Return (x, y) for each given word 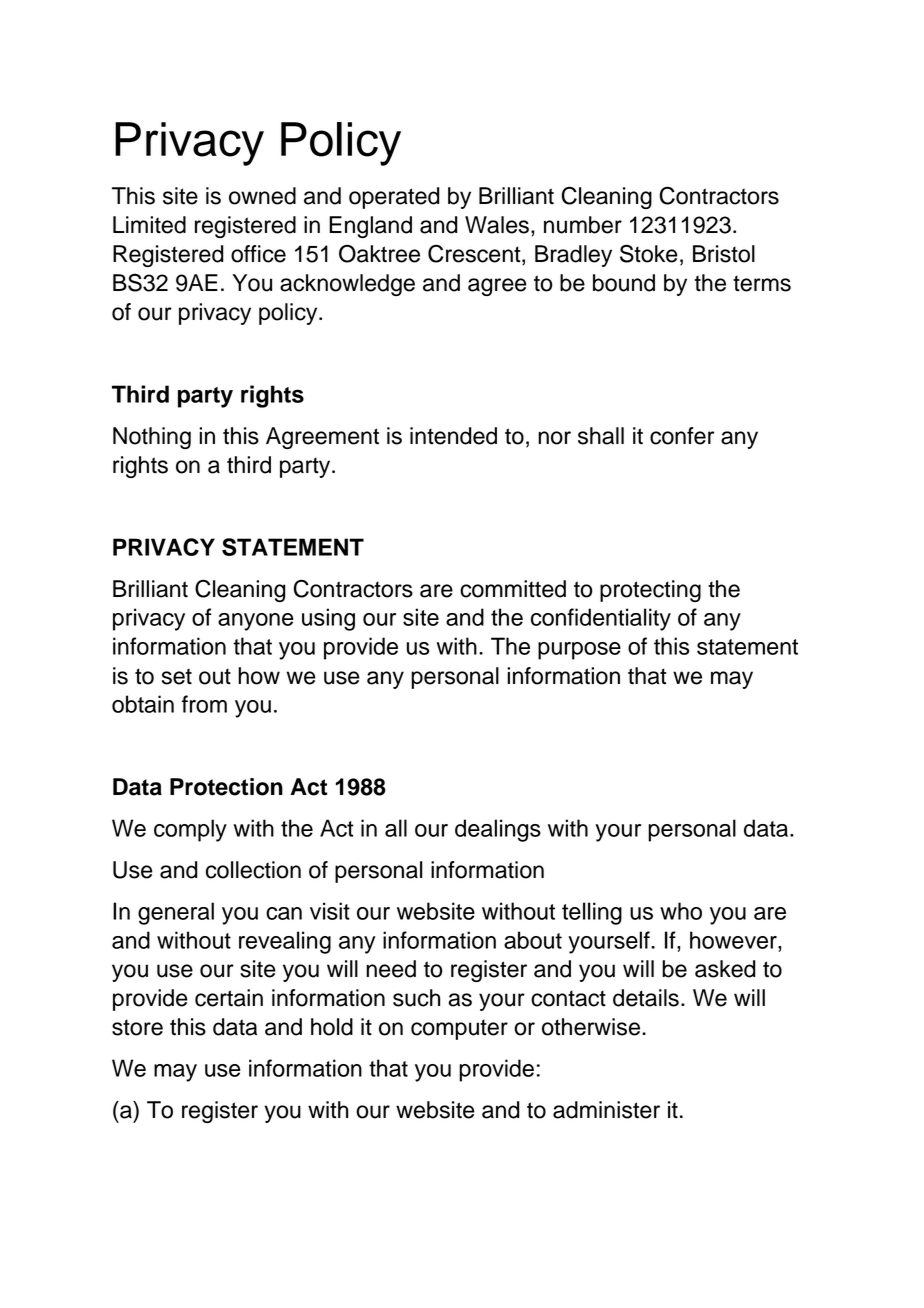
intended (453, 436)
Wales (497, 225)
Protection (226, 787)
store (137, 1027)
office (258, 254)
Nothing (152, 438)
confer (682, 436)
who (681, 911)
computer (459, 1029)
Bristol (724, 254)
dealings (498, 830)
